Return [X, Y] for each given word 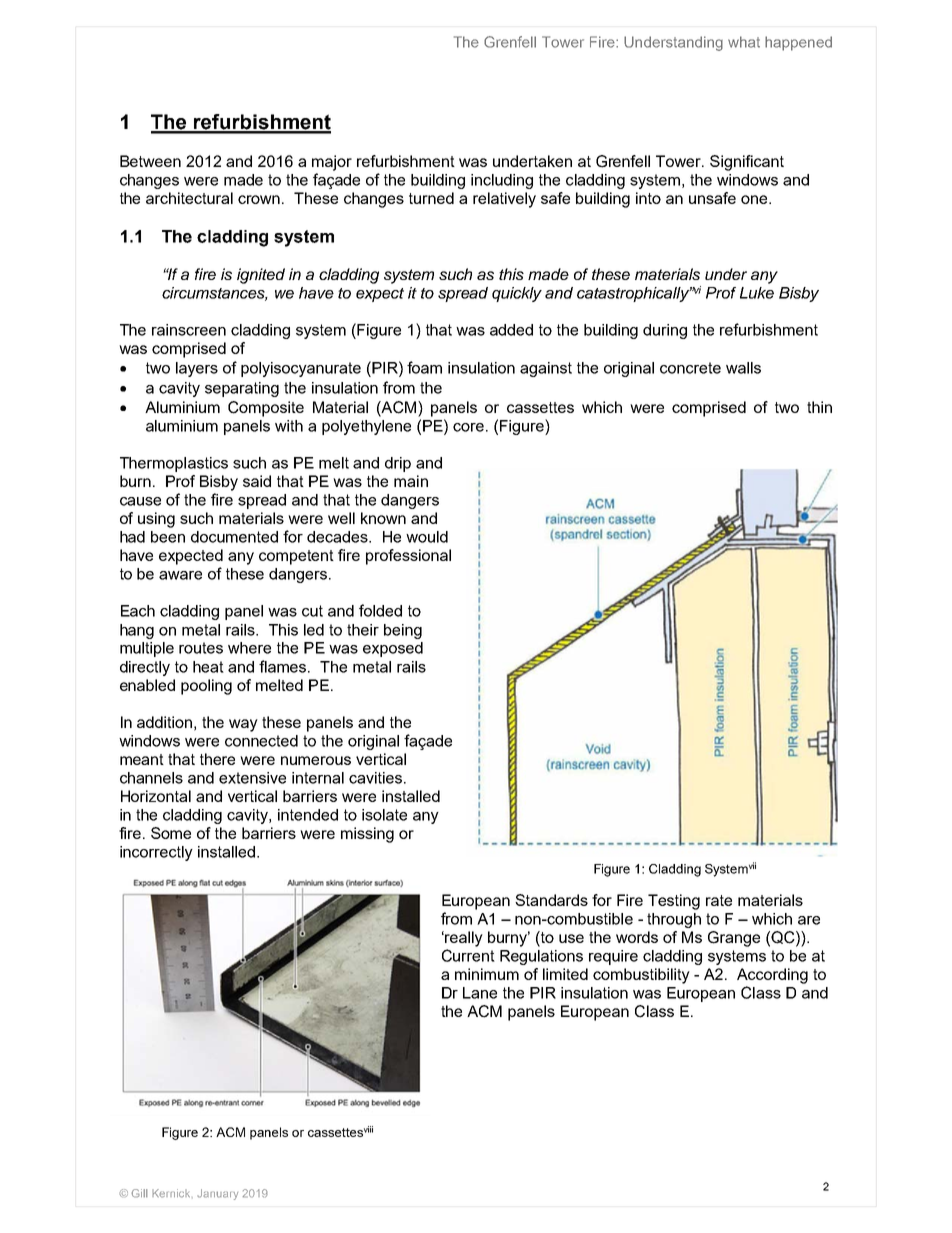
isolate [384, 815]
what [744, 42]
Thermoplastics [174, 464]
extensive [252, 778]
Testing [674, 902]
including [502, 181]
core [470, 427]
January [217, 1194]
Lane [480, 993]
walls [743, 368]
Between [150, 161]
